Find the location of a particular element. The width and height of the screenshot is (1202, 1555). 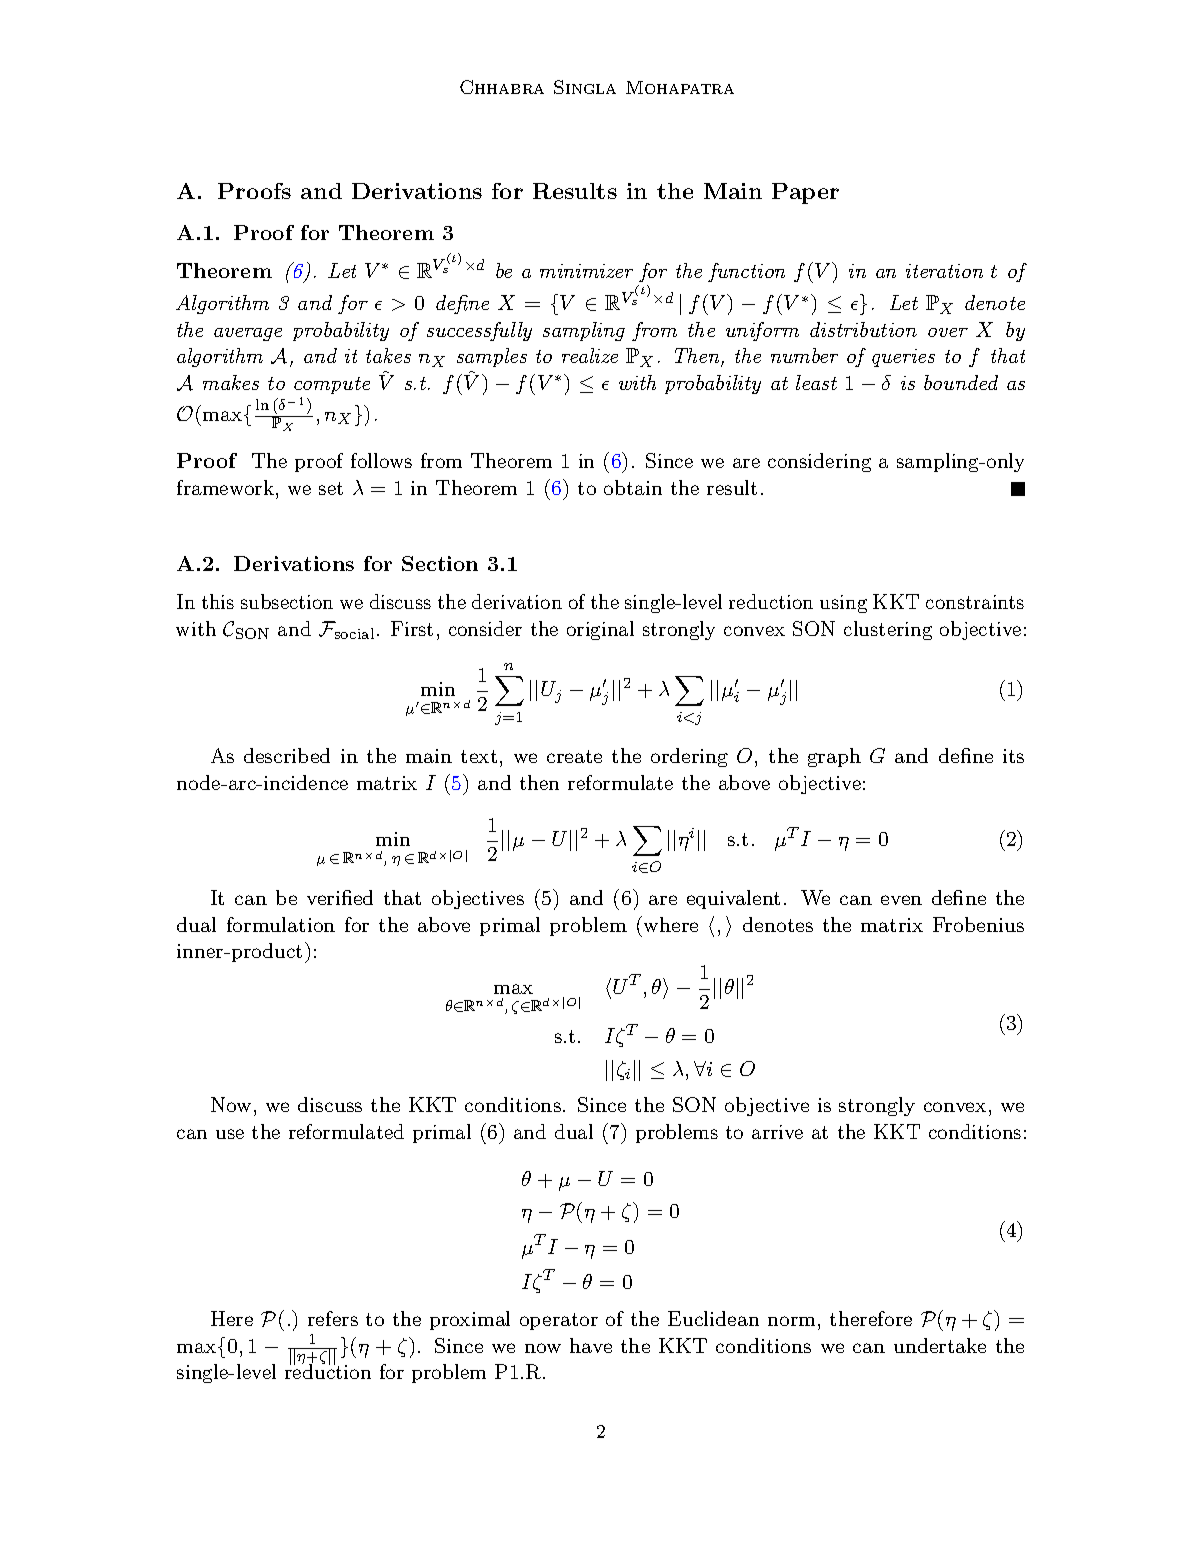

iteration is located at coordinates (944, 271).
